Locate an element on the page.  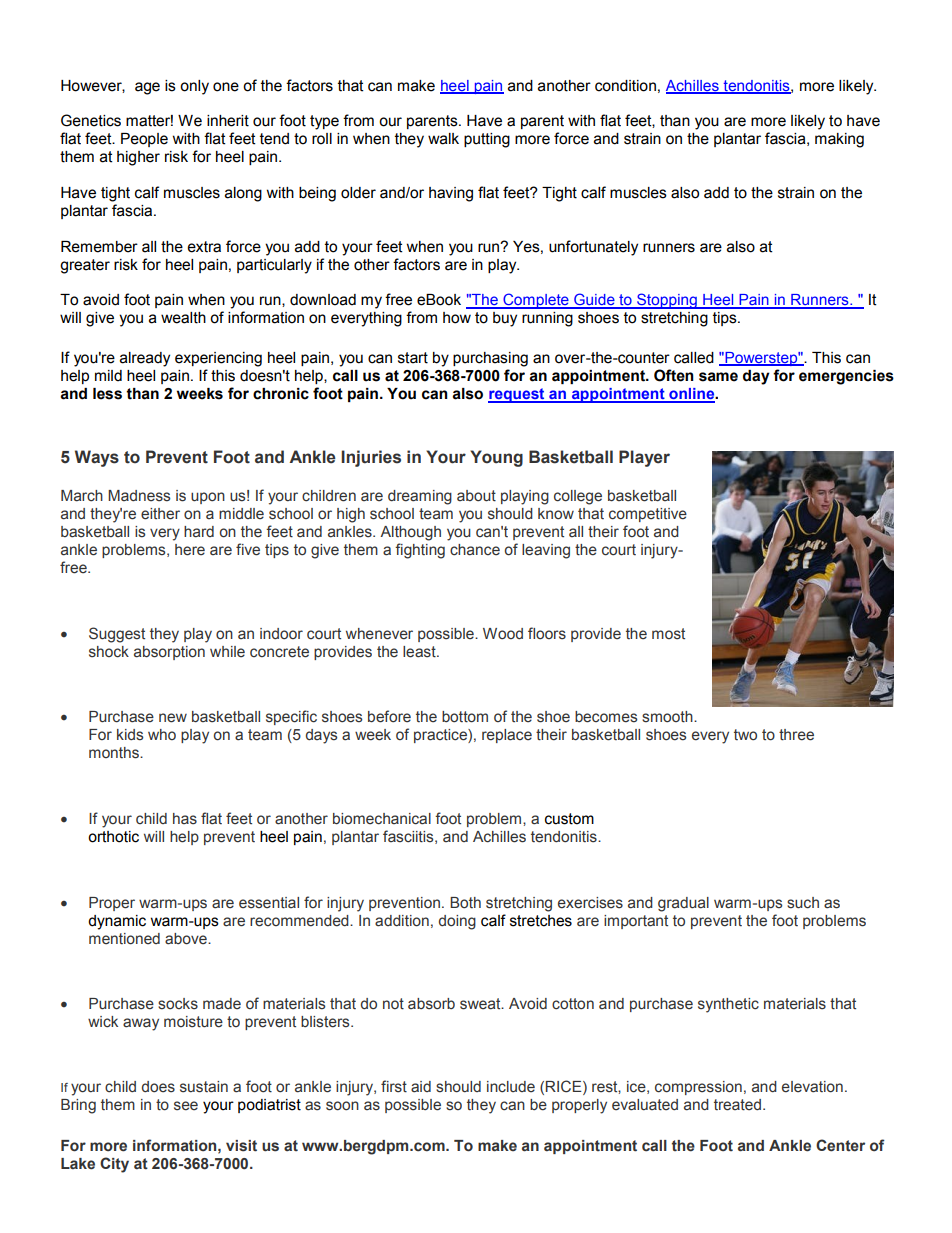
treated is located at coordinates (737, 1105).
